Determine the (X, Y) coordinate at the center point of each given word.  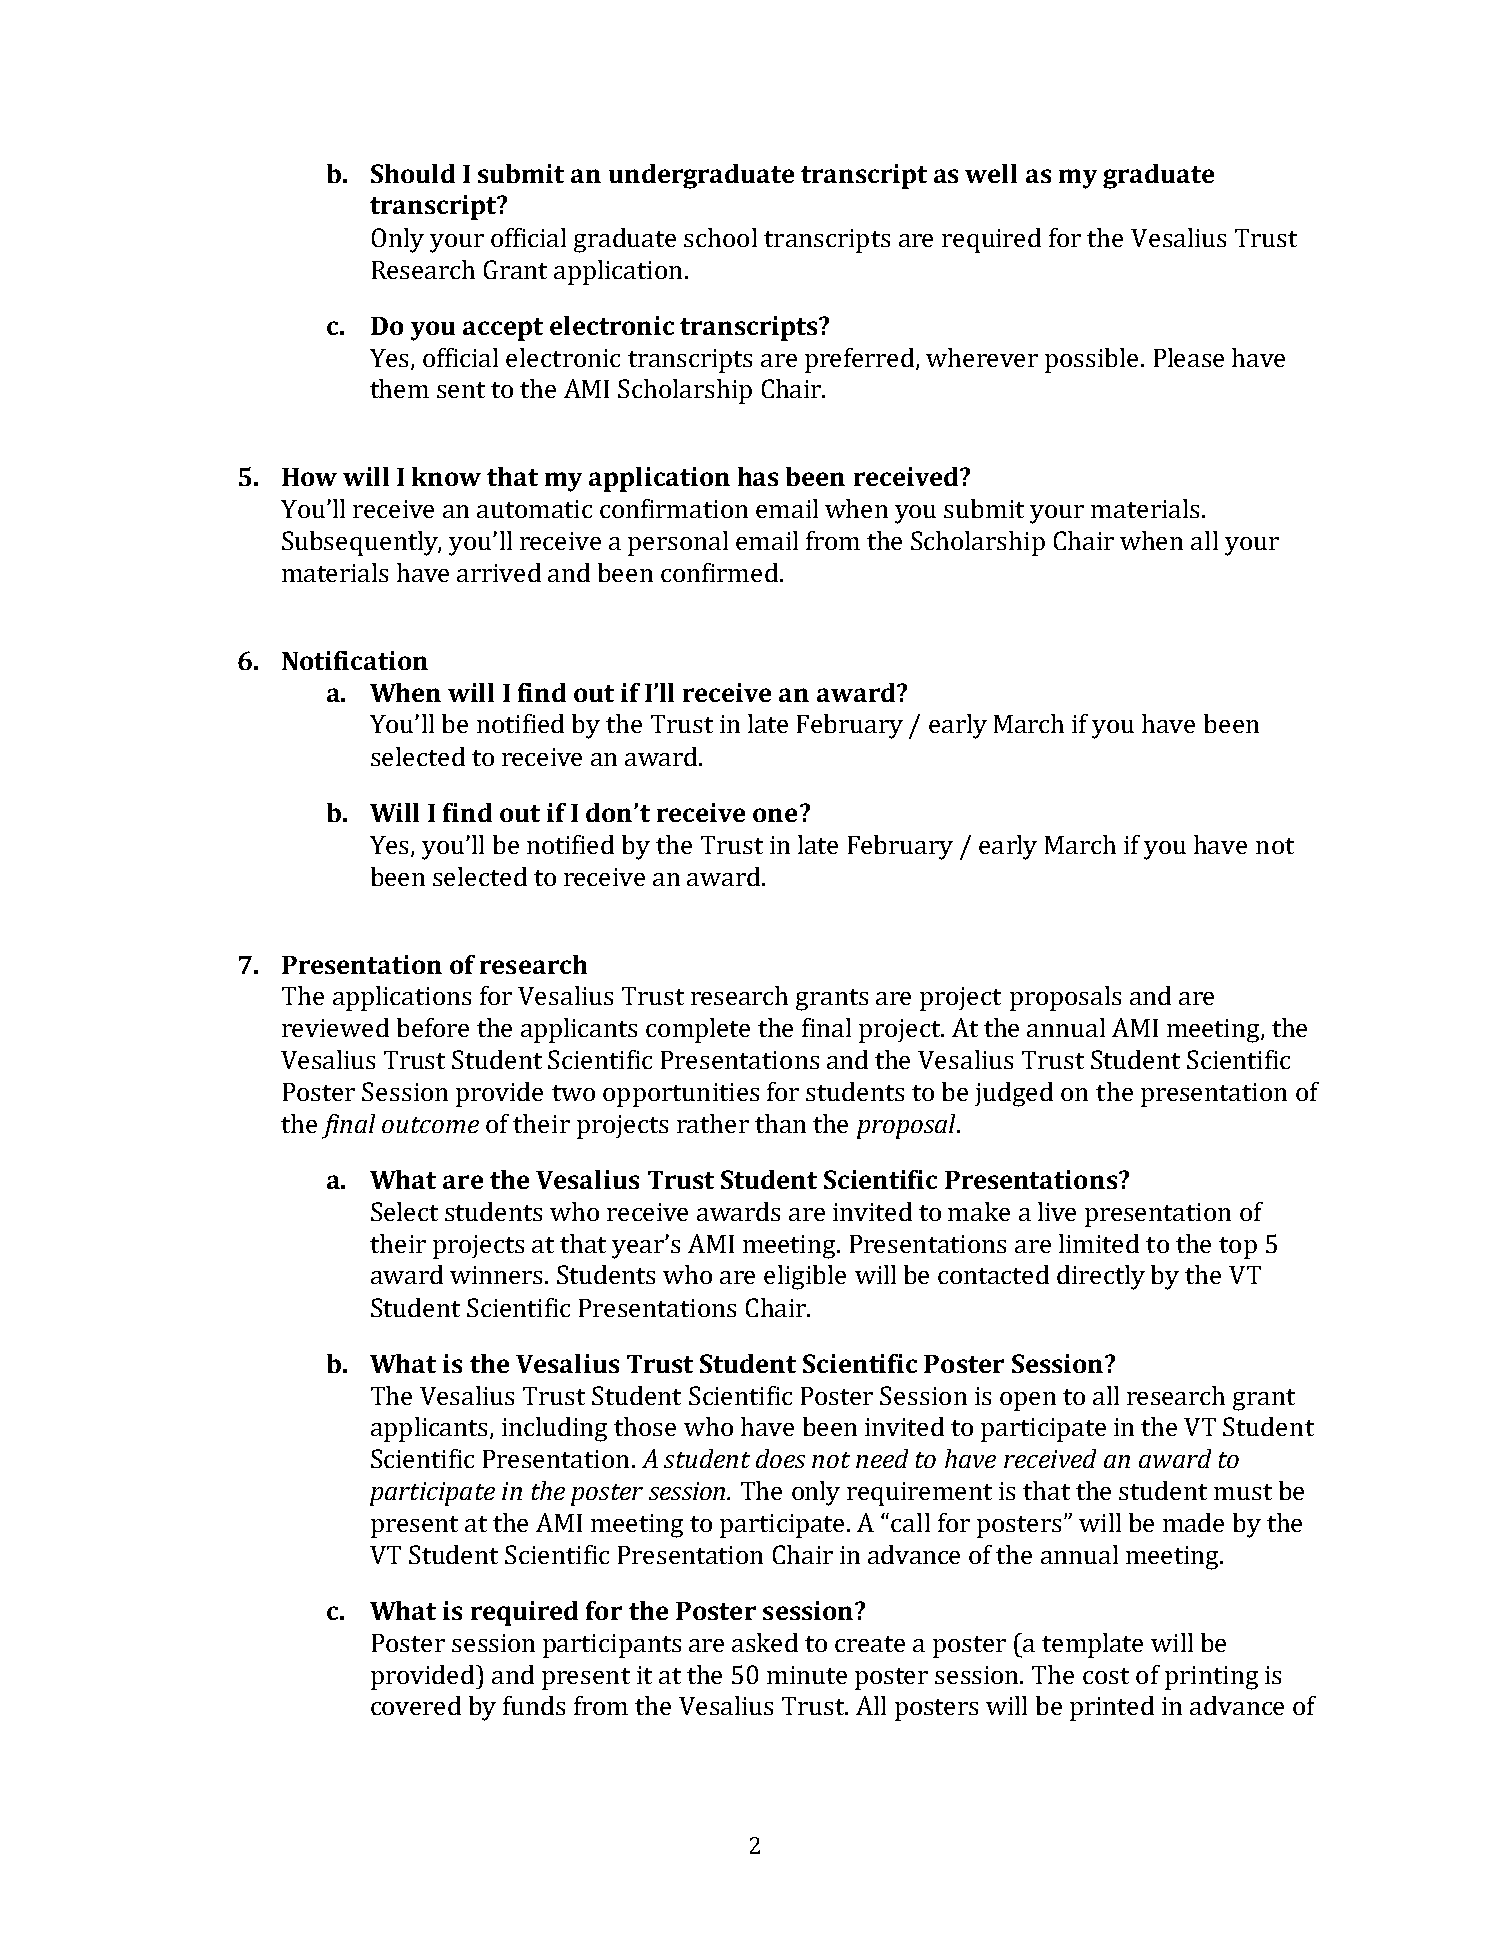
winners (498, 1275)
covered (416, 1705)
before (433, 1027)
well (991, 173)
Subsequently (361, 543)
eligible (805, 1277)
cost (1106, 1676)
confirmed (721, 572)
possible (1093, 360)
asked (765, 1642)
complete (698, 1030)
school (720, 237)
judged (1014, 1094)
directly (1101, 1277)
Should (413, 173)
